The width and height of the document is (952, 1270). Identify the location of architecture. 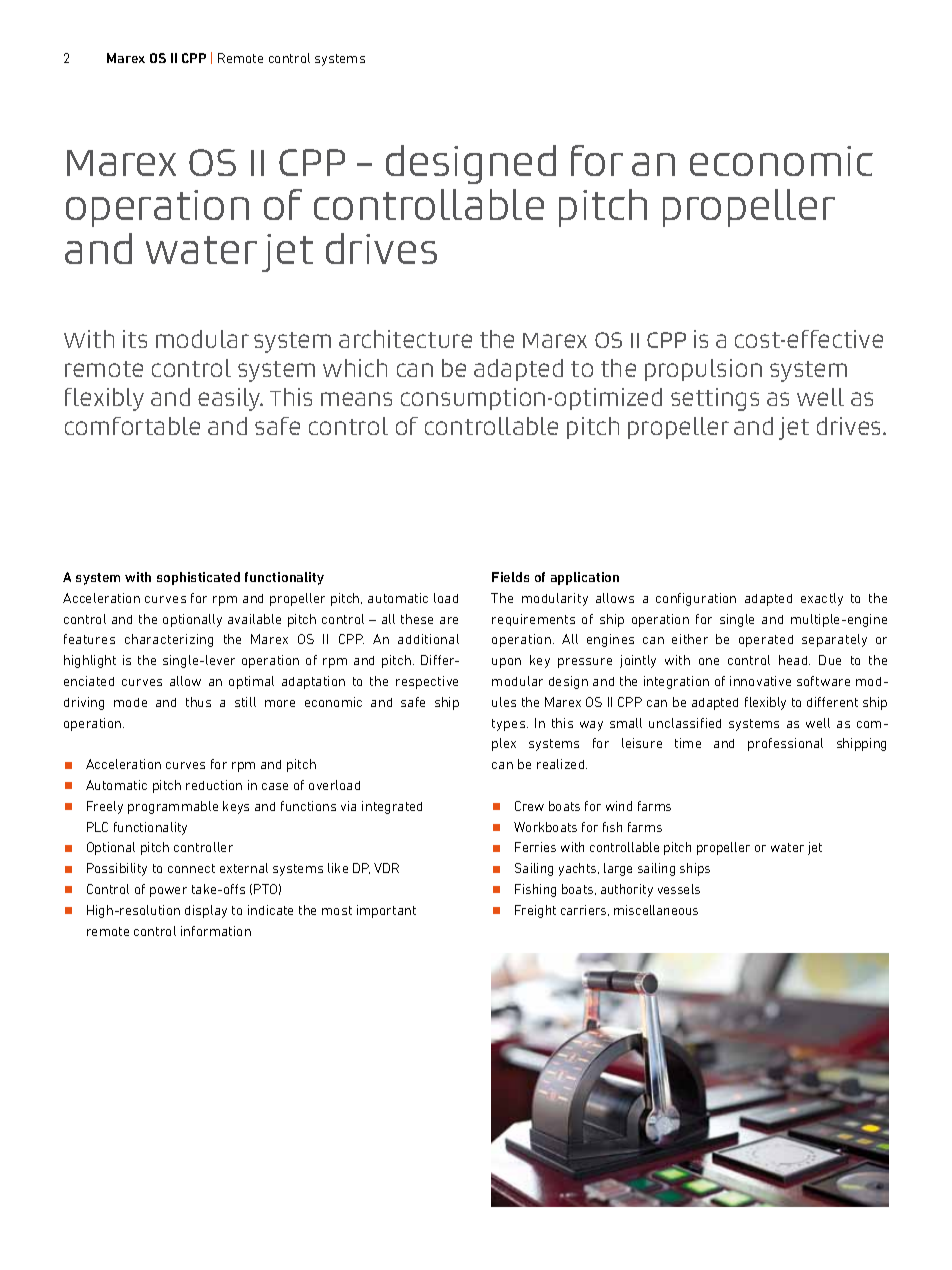
(405, 339).
